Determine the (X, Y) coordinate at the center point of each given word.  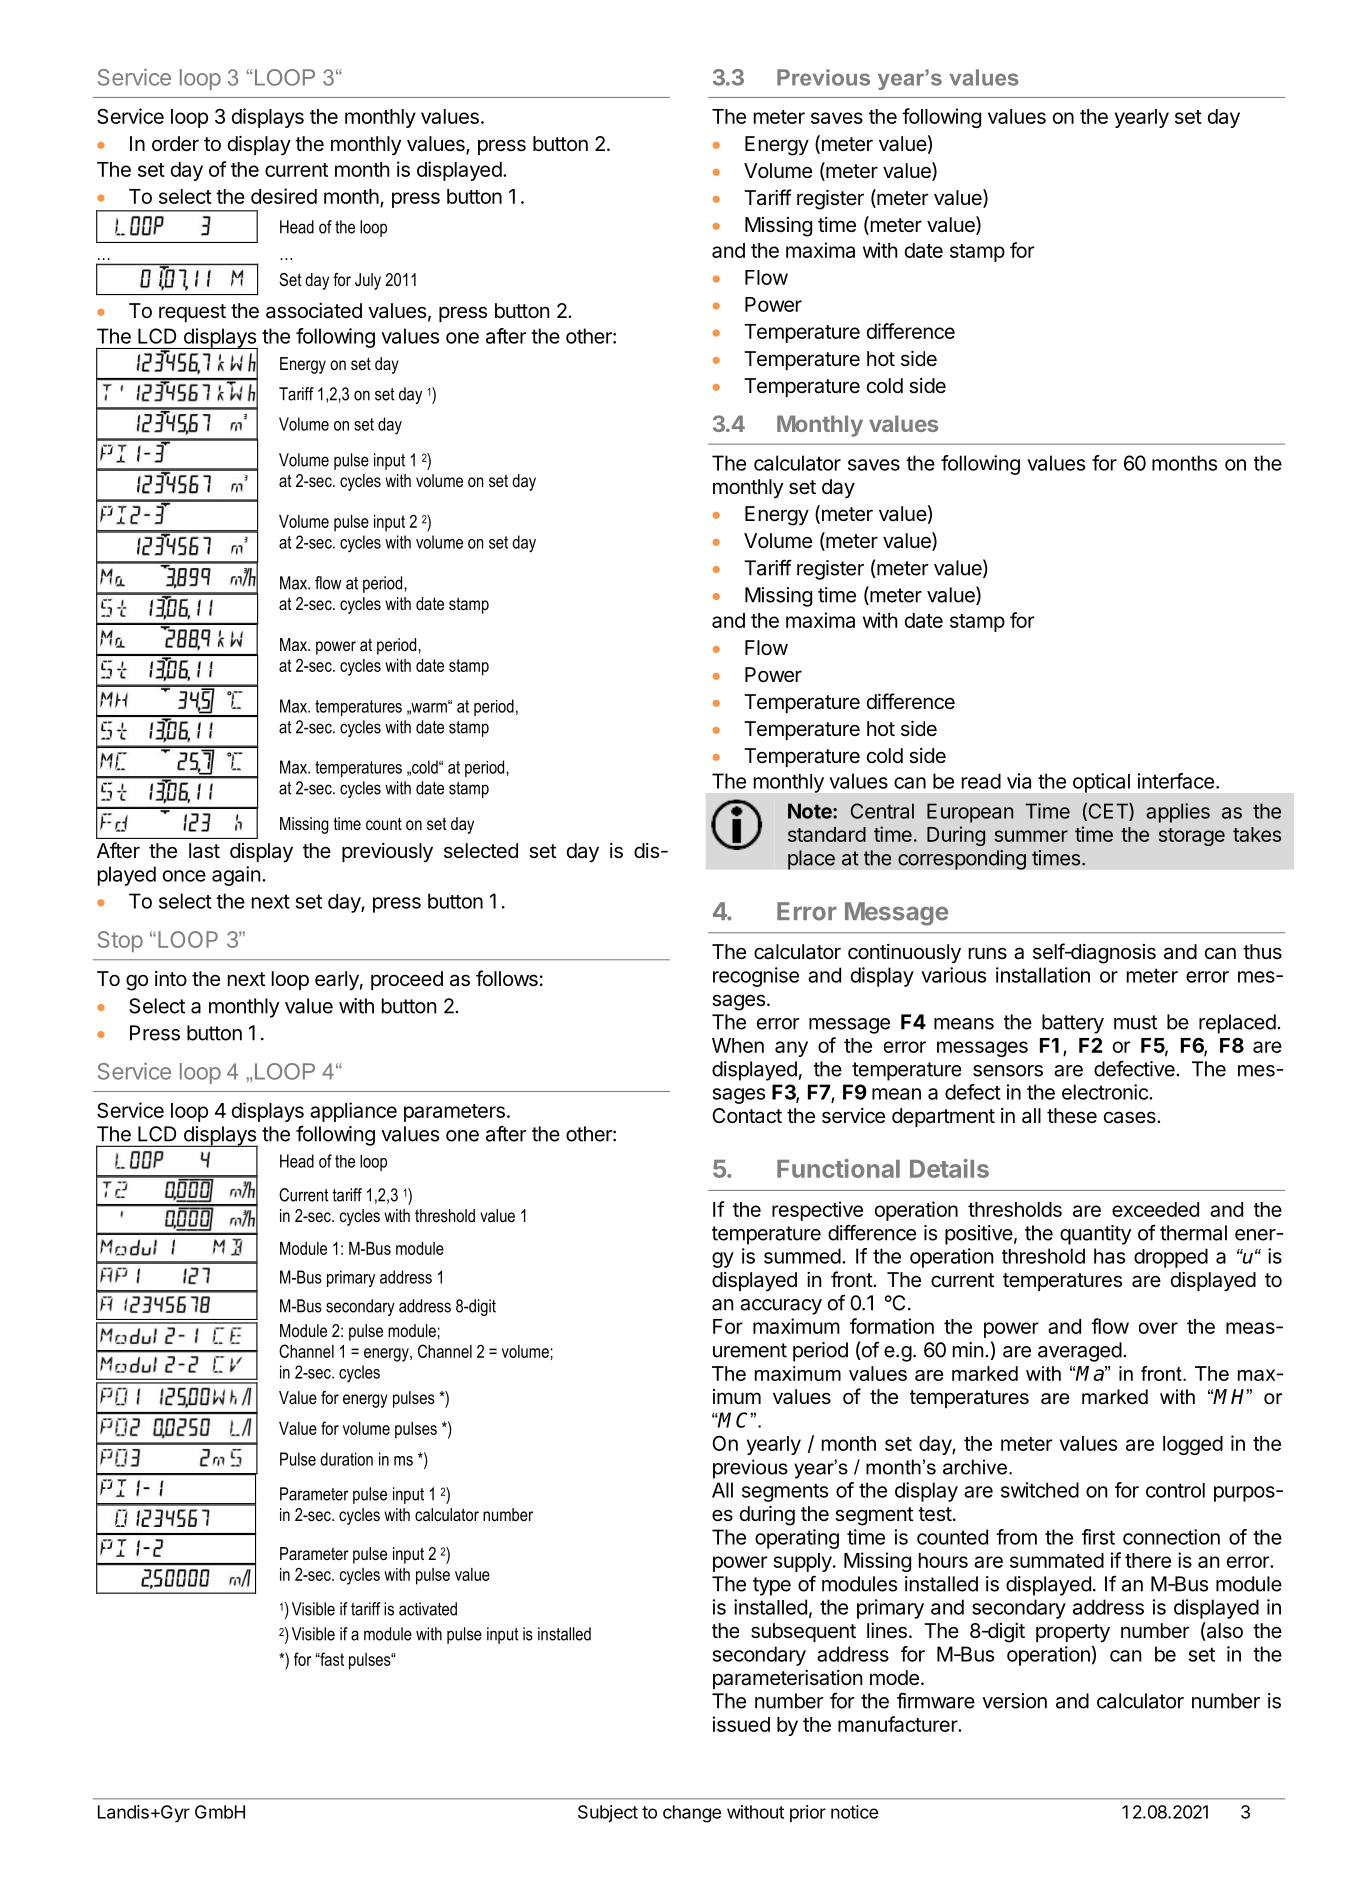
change (692, 1814)
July (368, 281)
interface (1176, 781)
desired (284, 196)
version (1014, 1701)
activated (428, 1609)
